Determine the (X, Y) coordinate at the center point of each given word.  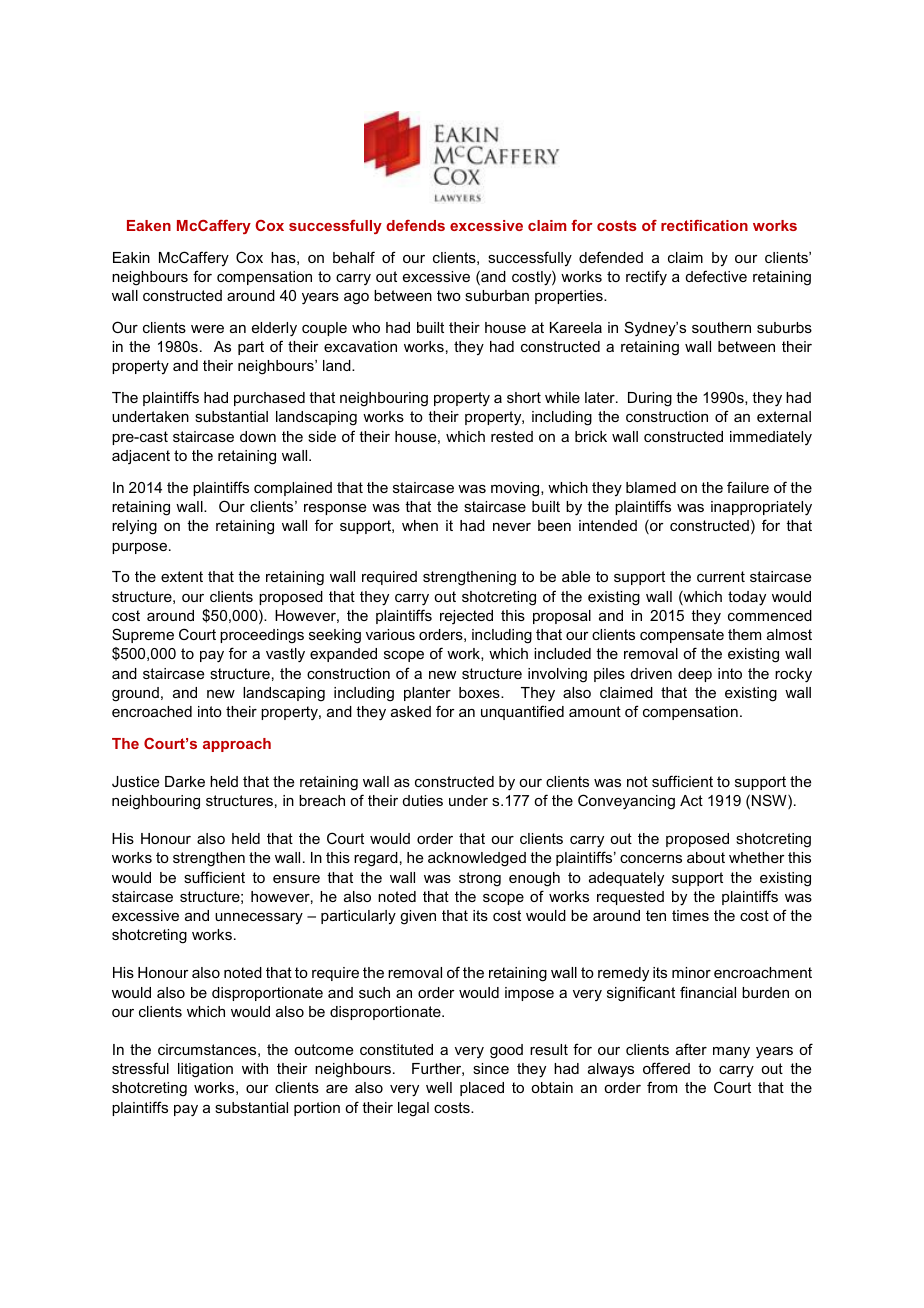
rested (512, 436)
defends (415, 225)
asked (411, 711)
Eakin (131, 257)
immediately (771, 438)
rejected (466, 617)
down (258, 436)
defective (716, 276)
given (418, 917)
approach (237, 745)
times (690, 915)
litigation (205, 1070)
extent (182, 576)
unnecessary (259, 918)
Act (691, 800)
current (721, 576)
